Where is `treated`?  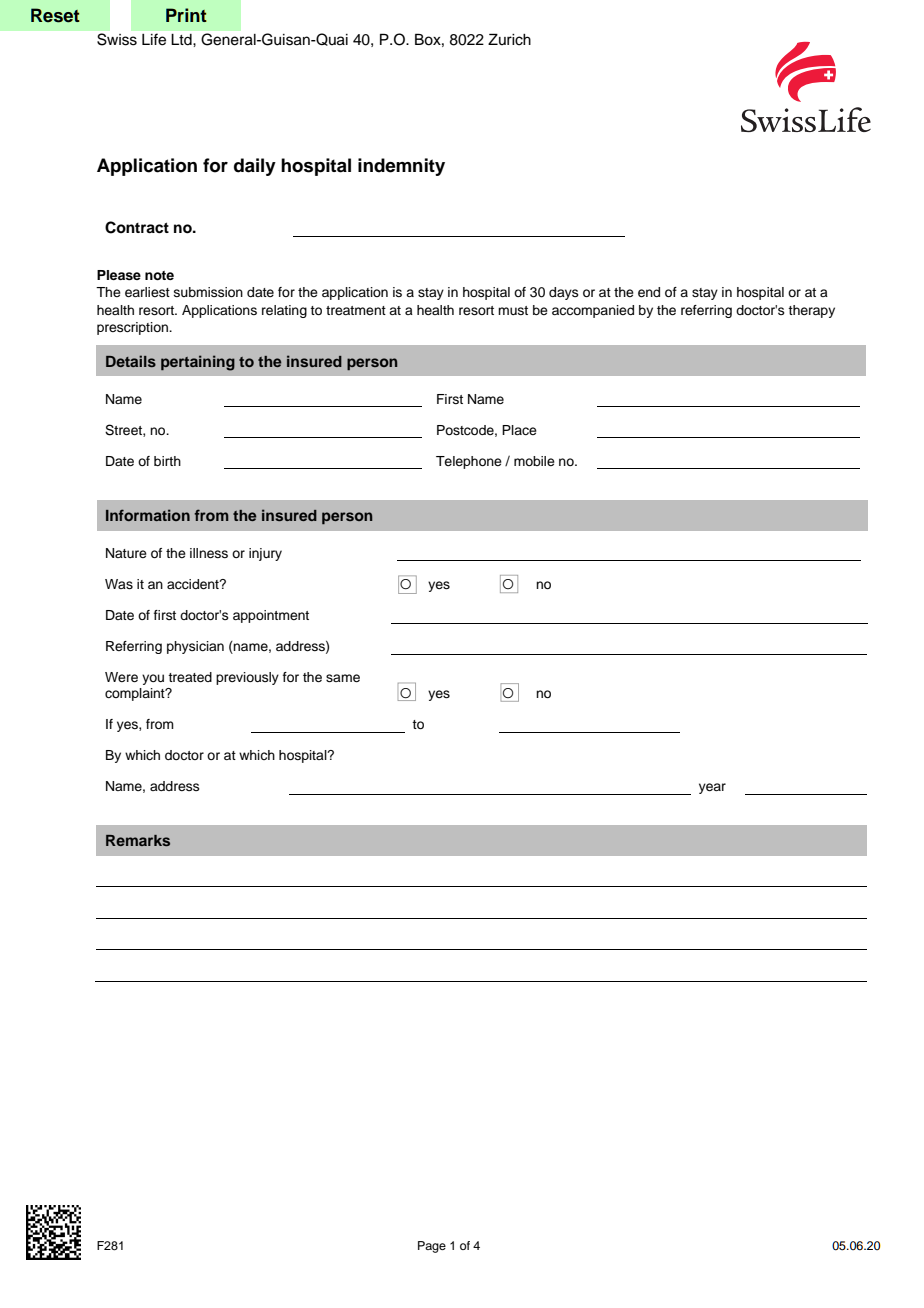 treated is located at coordinates (190, 677).
